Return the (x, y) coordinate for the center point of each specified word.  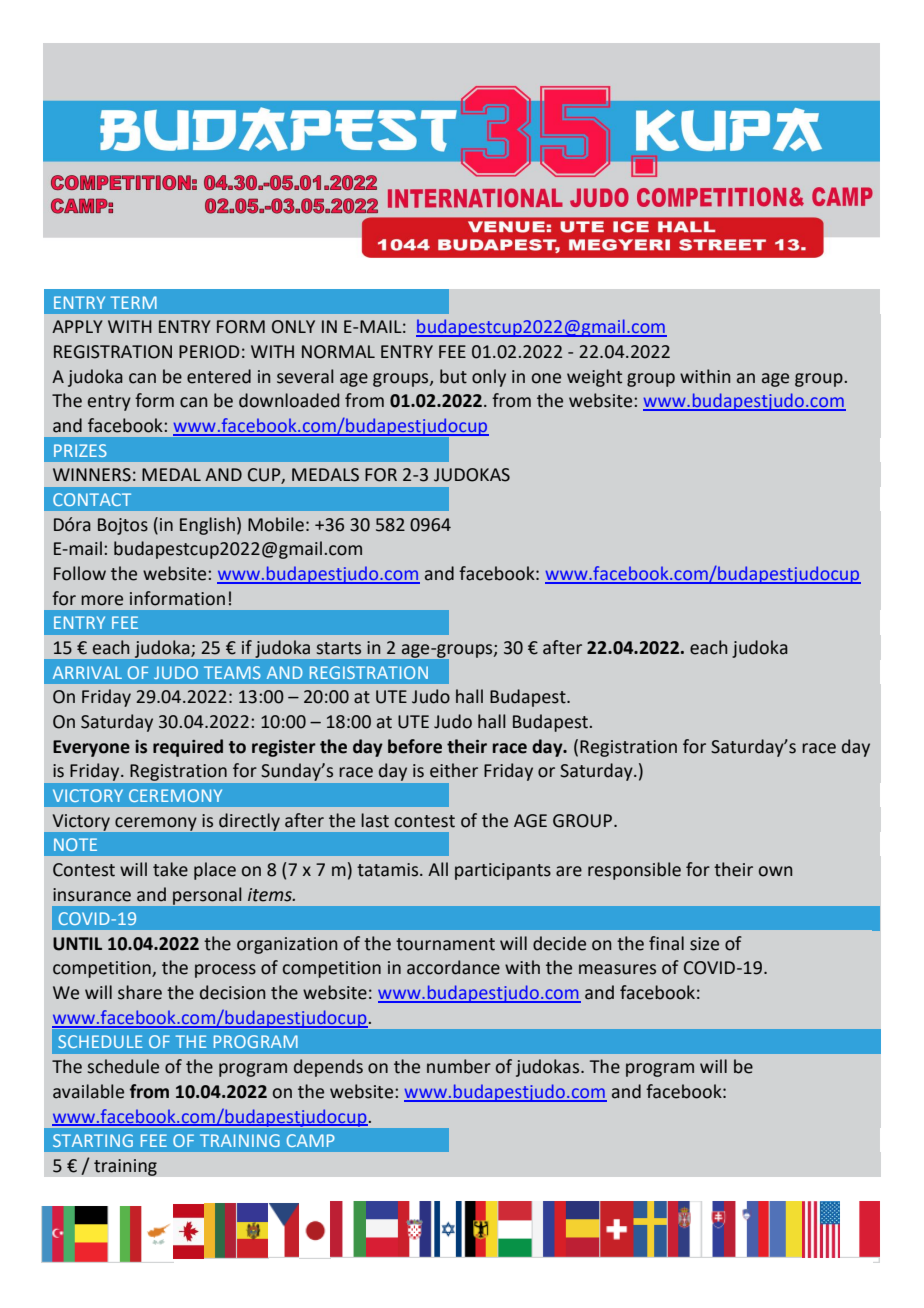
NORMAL (338, 352)
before (415, 746)
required (188, 748)
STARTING (93, 1140)
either (454, 770)
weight (594, 378)
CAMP (311, 1140)
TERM (134, 302)
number (459, 1066)
